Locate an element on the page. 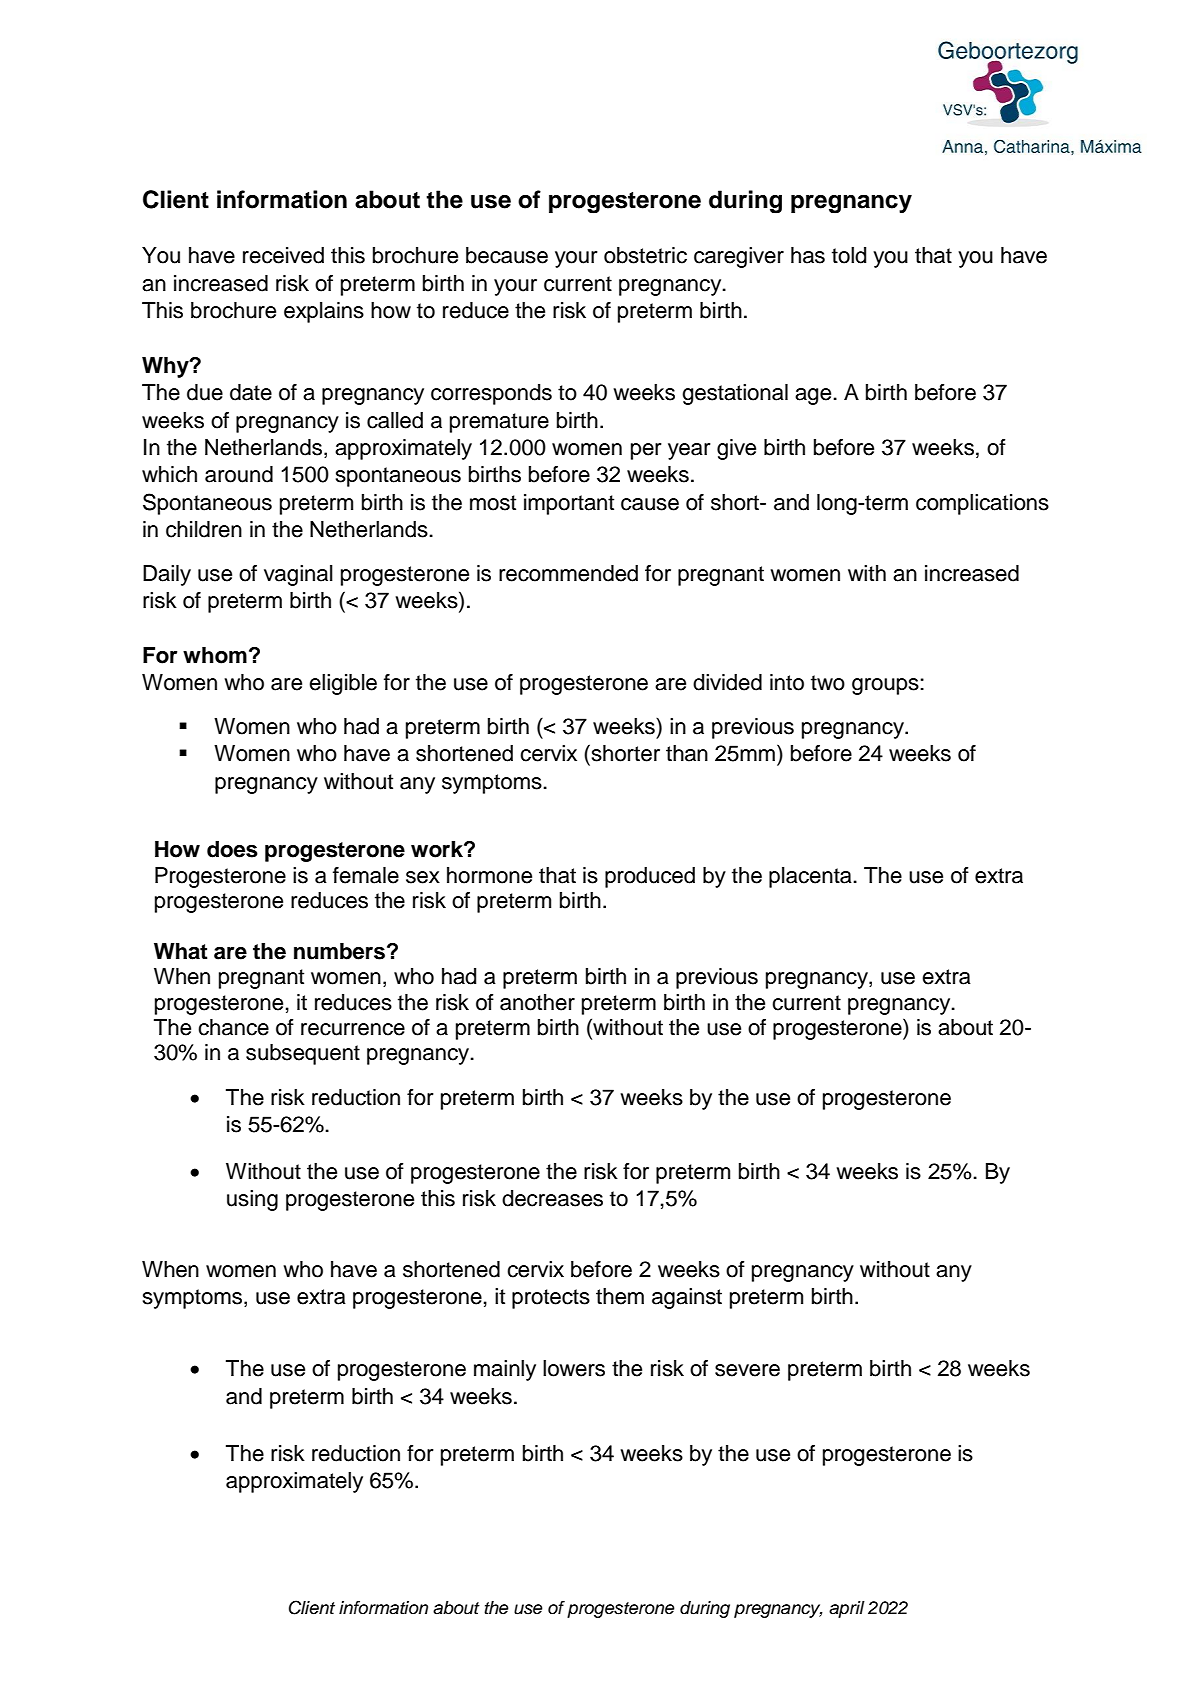 The width and height of the page is (1195, 1689). complications is located at coordinates (982, 504).
